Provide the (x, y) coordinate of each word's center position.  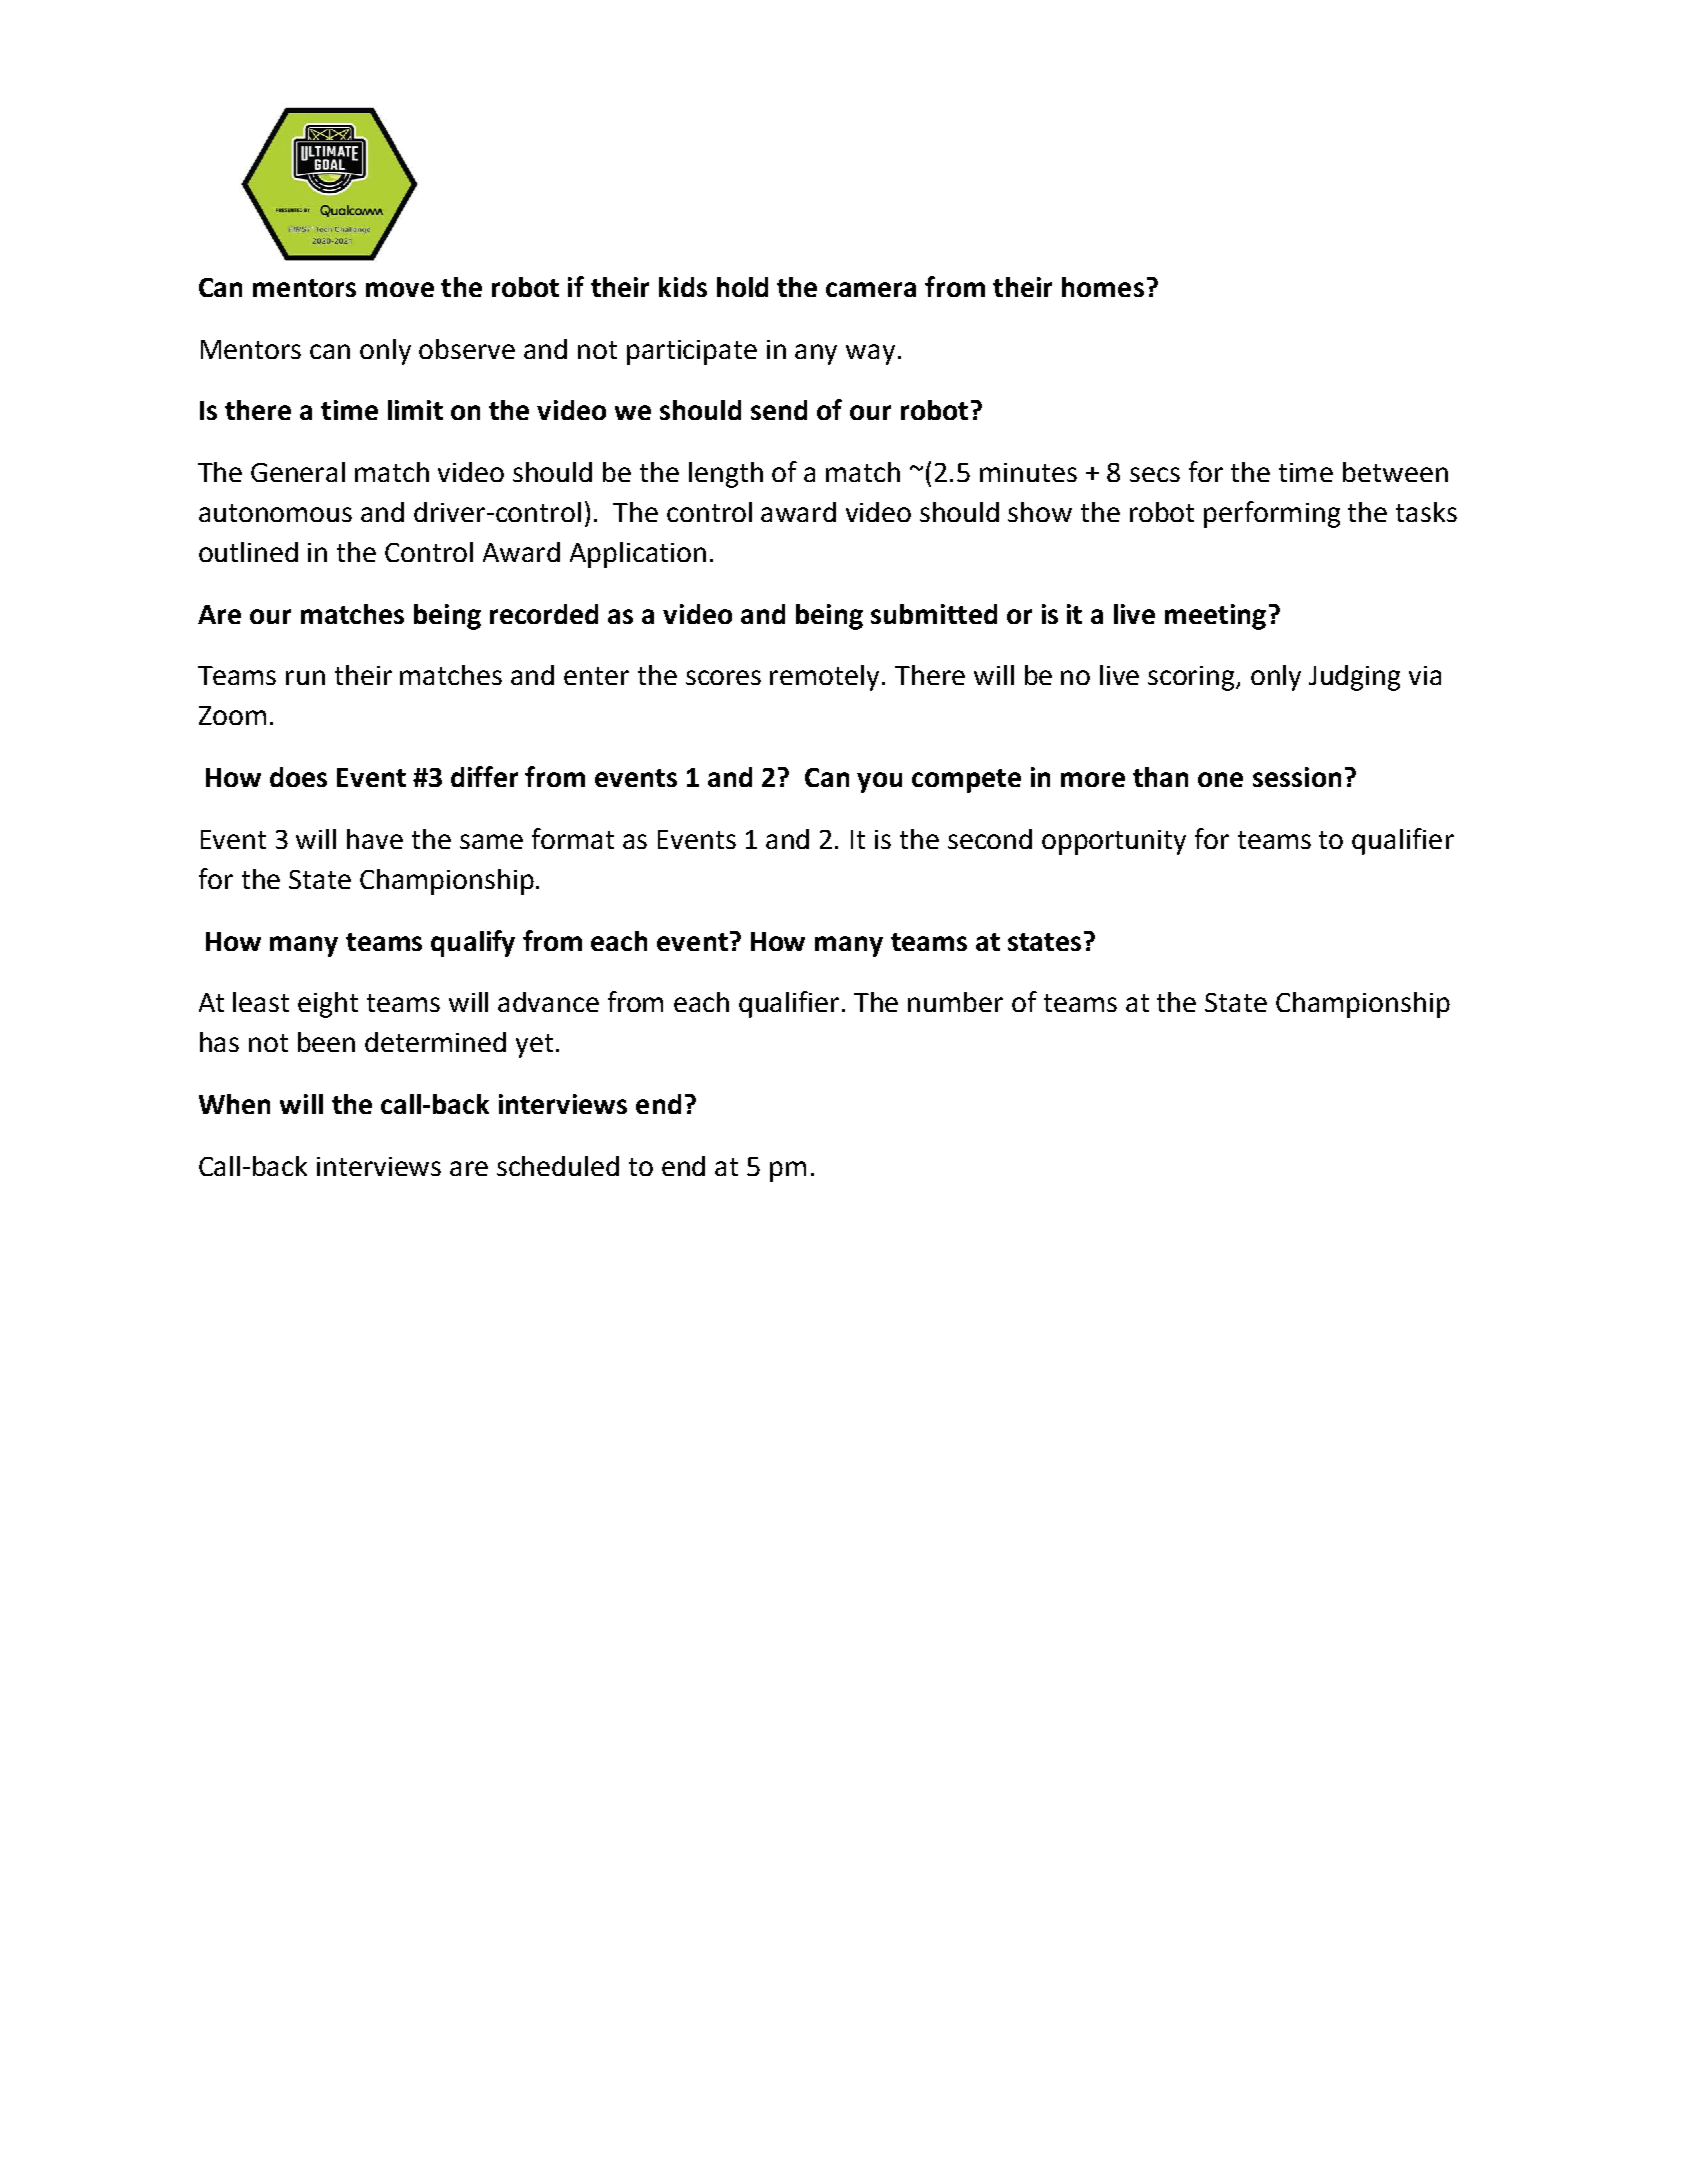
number (955, 1002)
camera (871, 289)
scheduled (558, 1166)
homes (1103, 287)
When (234, 1104)
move (400, 289)
